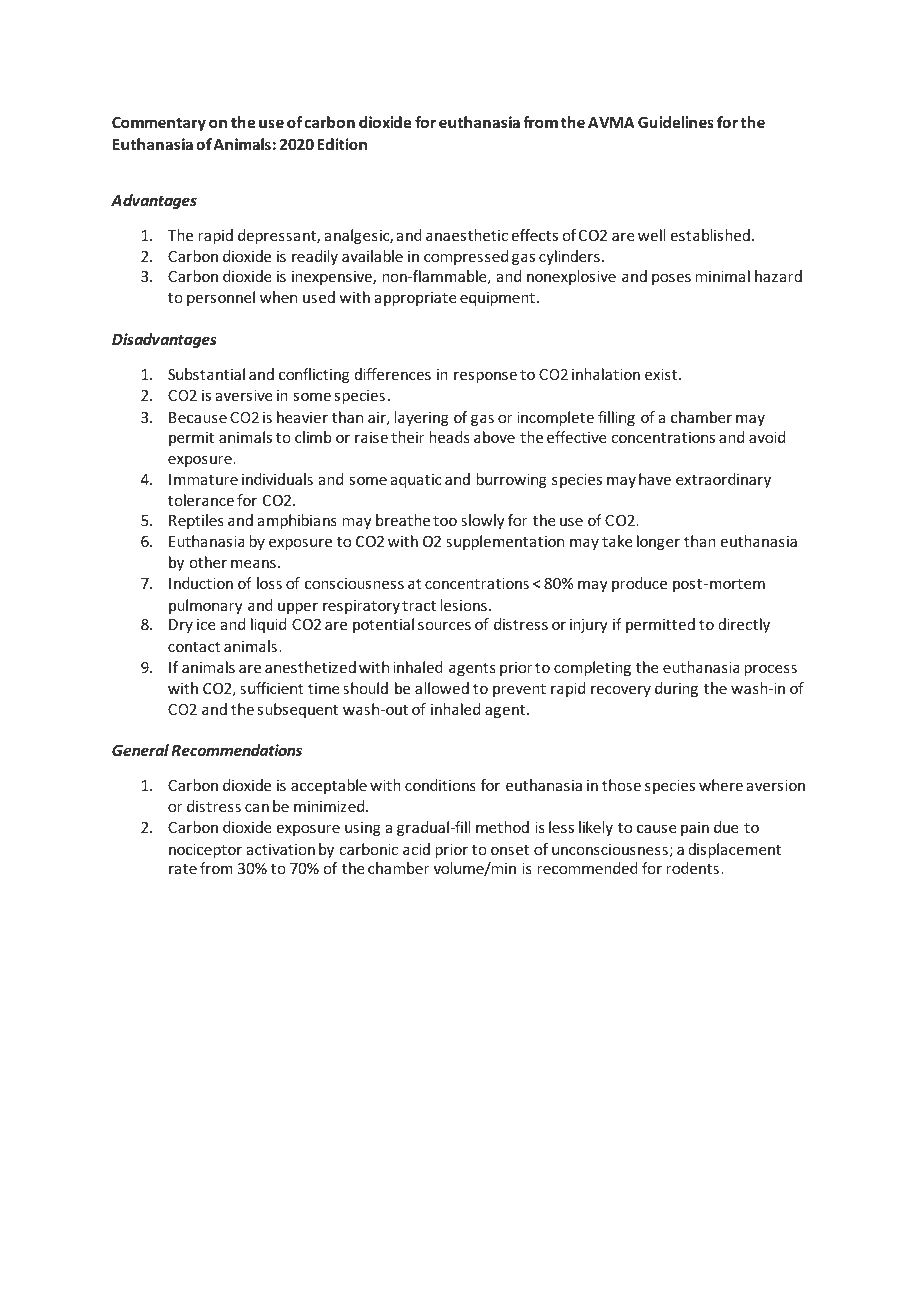  I want to click on tolerance, so click(201, 500).
